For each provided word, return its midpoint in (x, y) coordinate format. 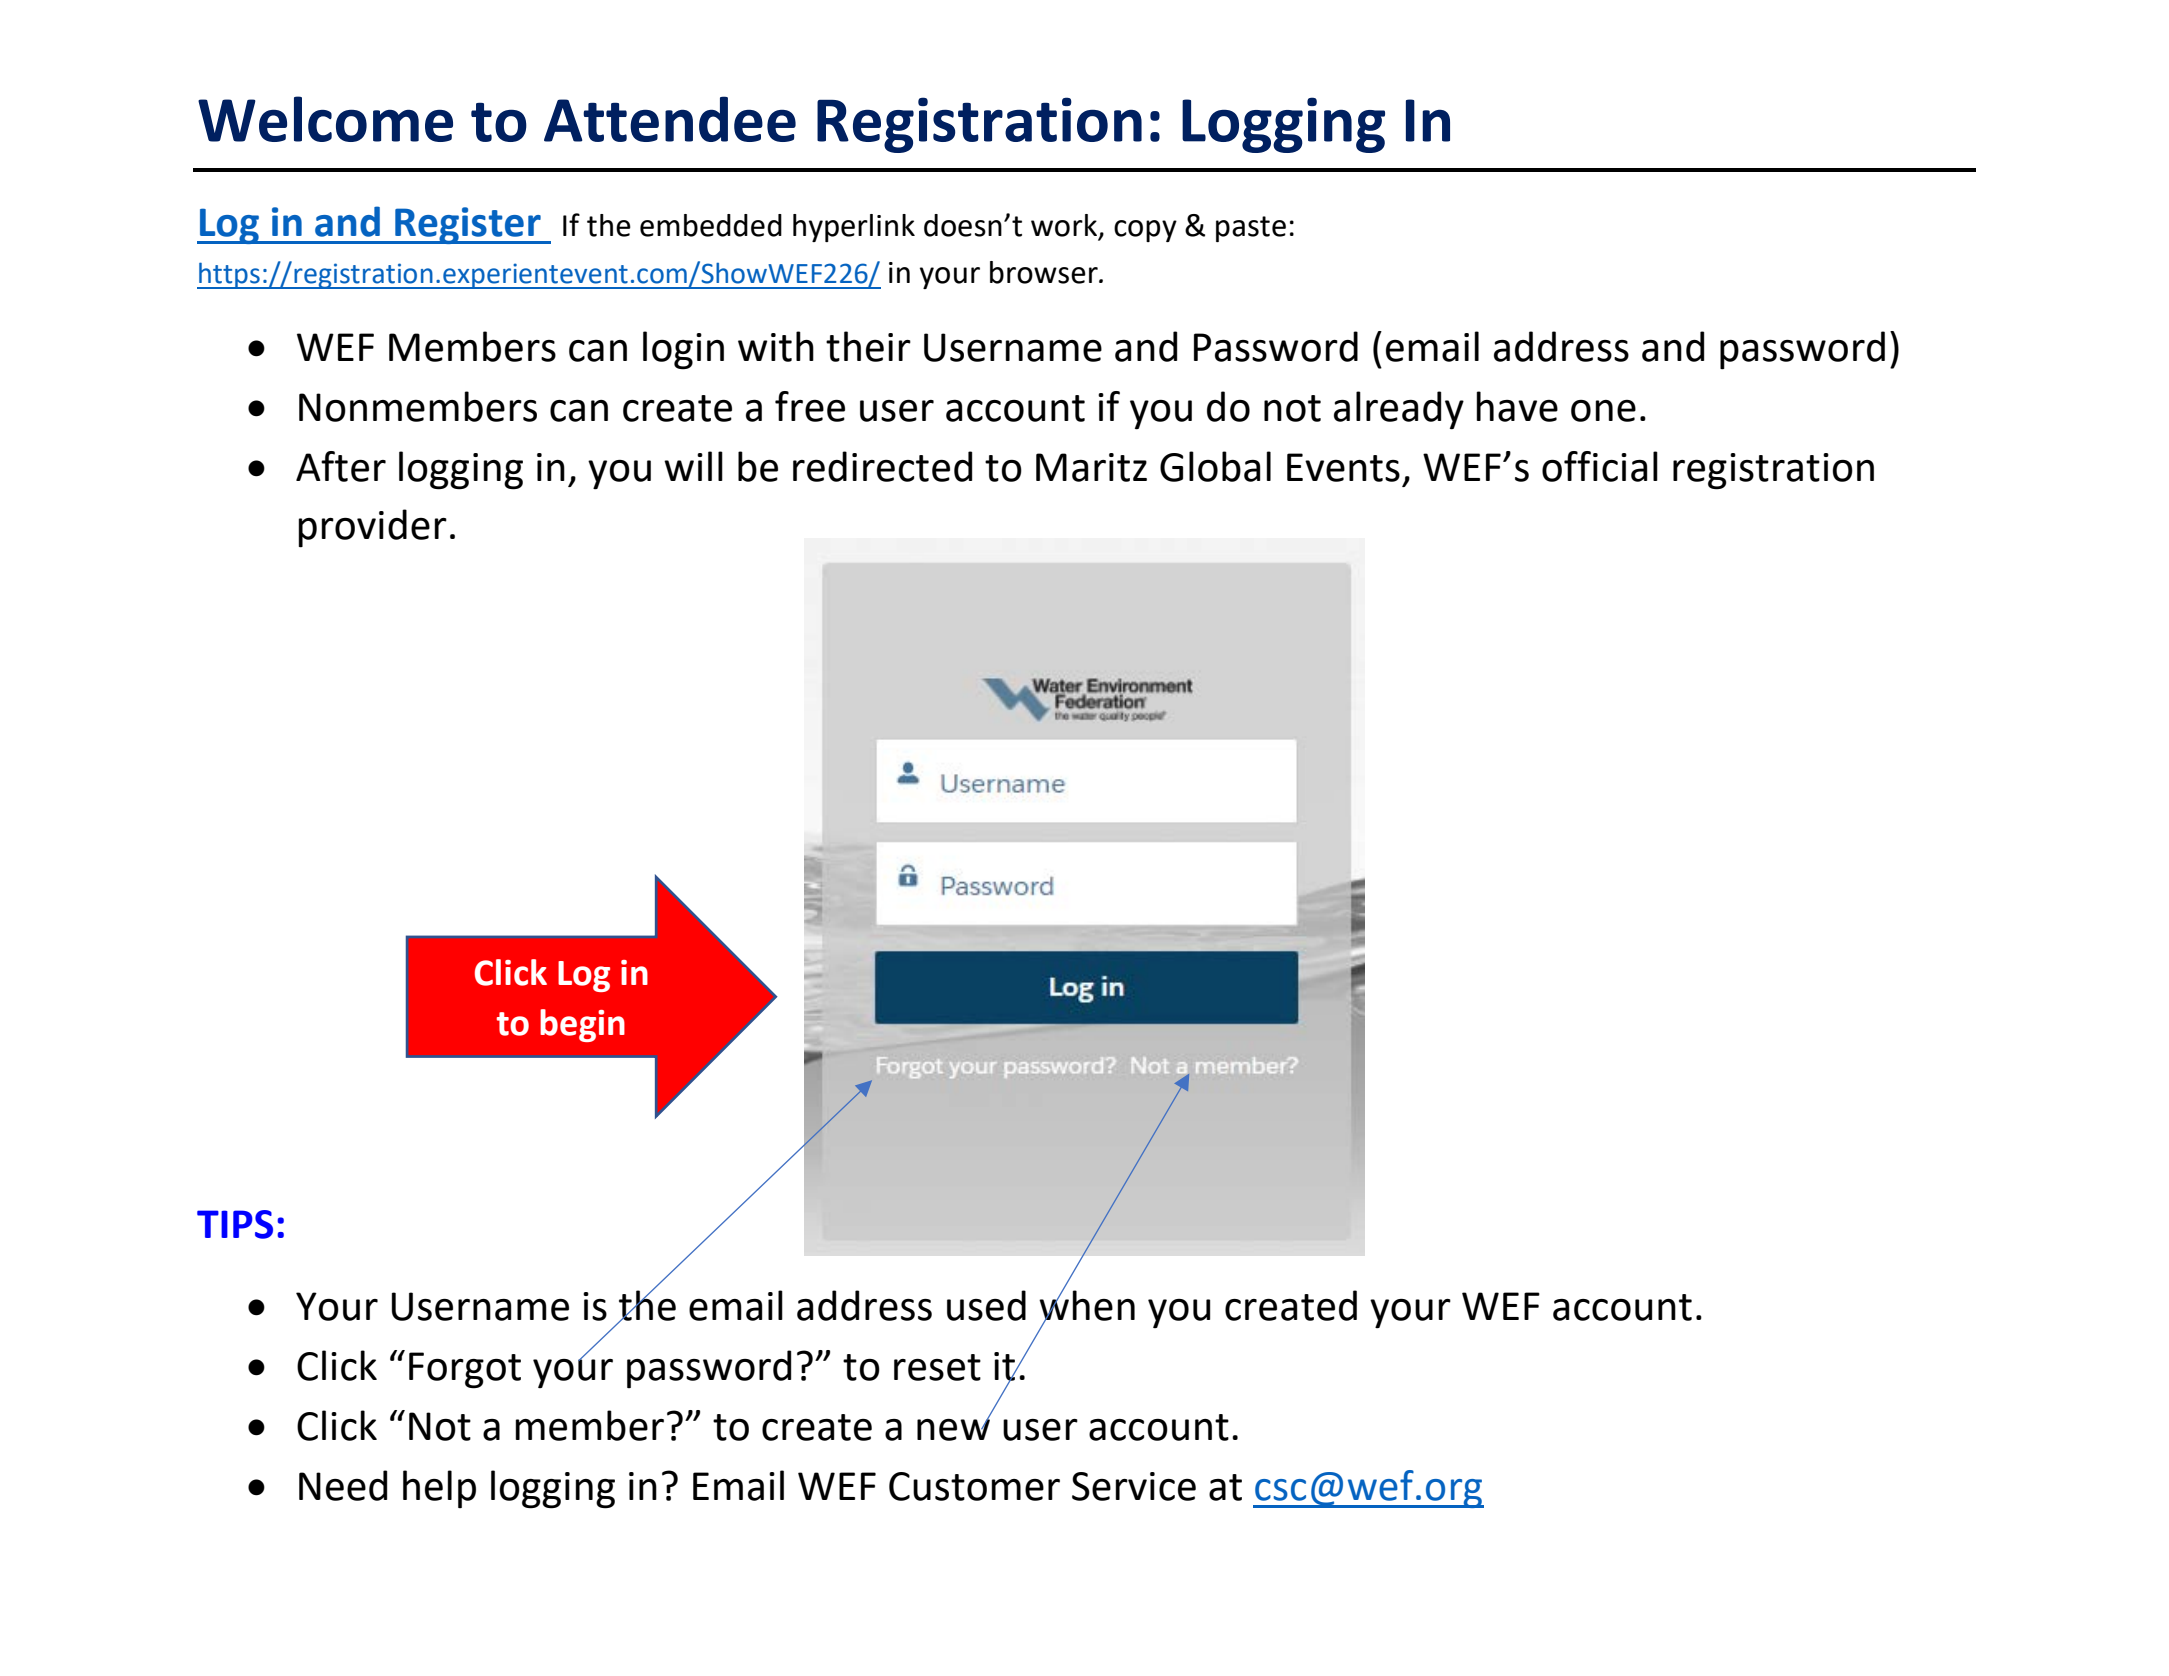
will (693, 466)
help (439, 1489)
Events (1343, 467)
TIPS (235, 1224)
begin (582, 1025)
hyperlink (854, 228)
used (986, 1305)
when (1087, 1304)
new (953, 1429)
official (1600, 466)
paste (1251, 229)
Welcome (325, 119)
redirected (882, 466)
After (341, 466)
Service (1134, 1486)
